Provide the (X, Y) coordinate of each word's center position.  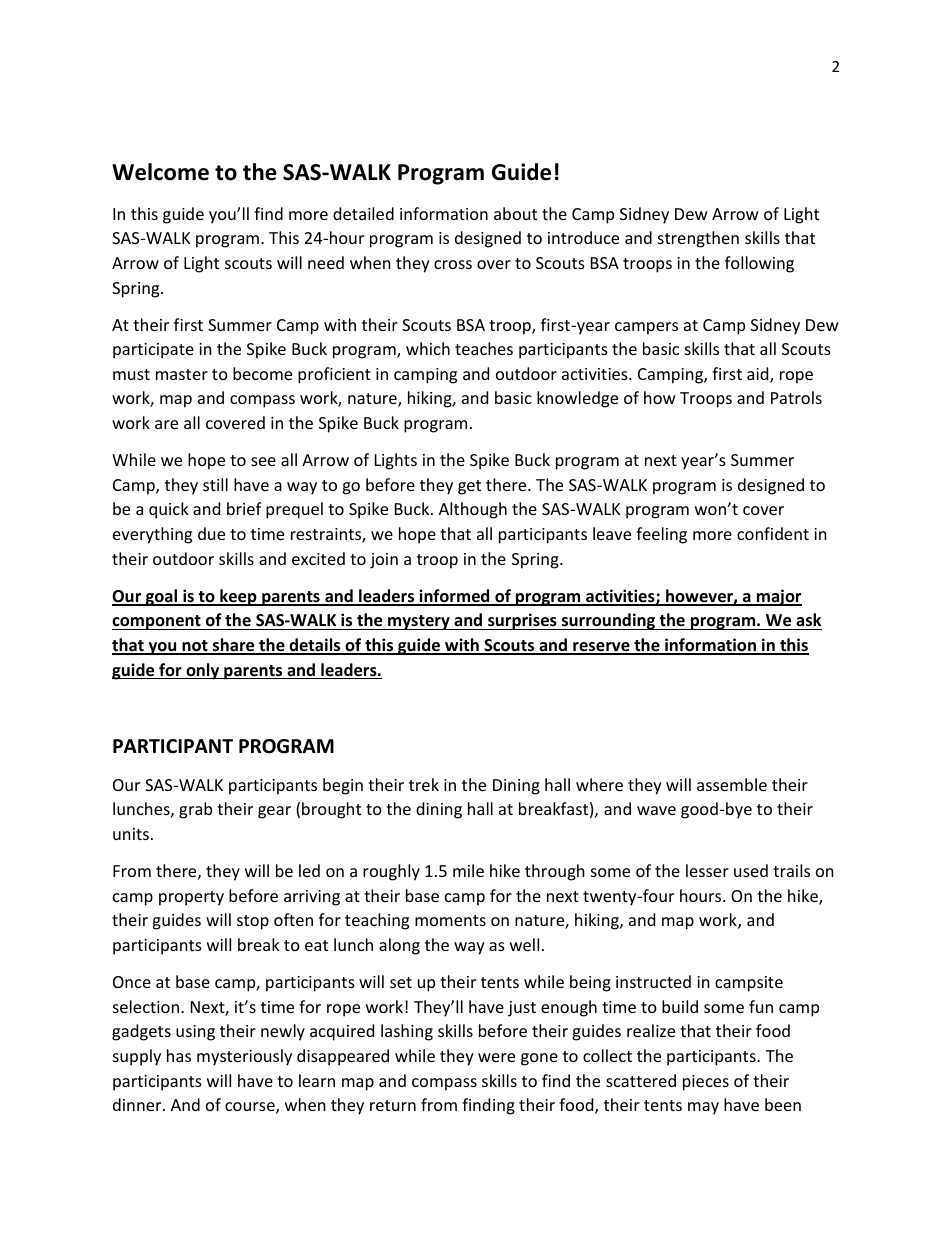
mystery (419, 622)
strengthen (698, 239)
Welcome (160, 172)
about (515, 213)
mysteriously (244, 1057)
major (778, 597)
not (195, 647)
